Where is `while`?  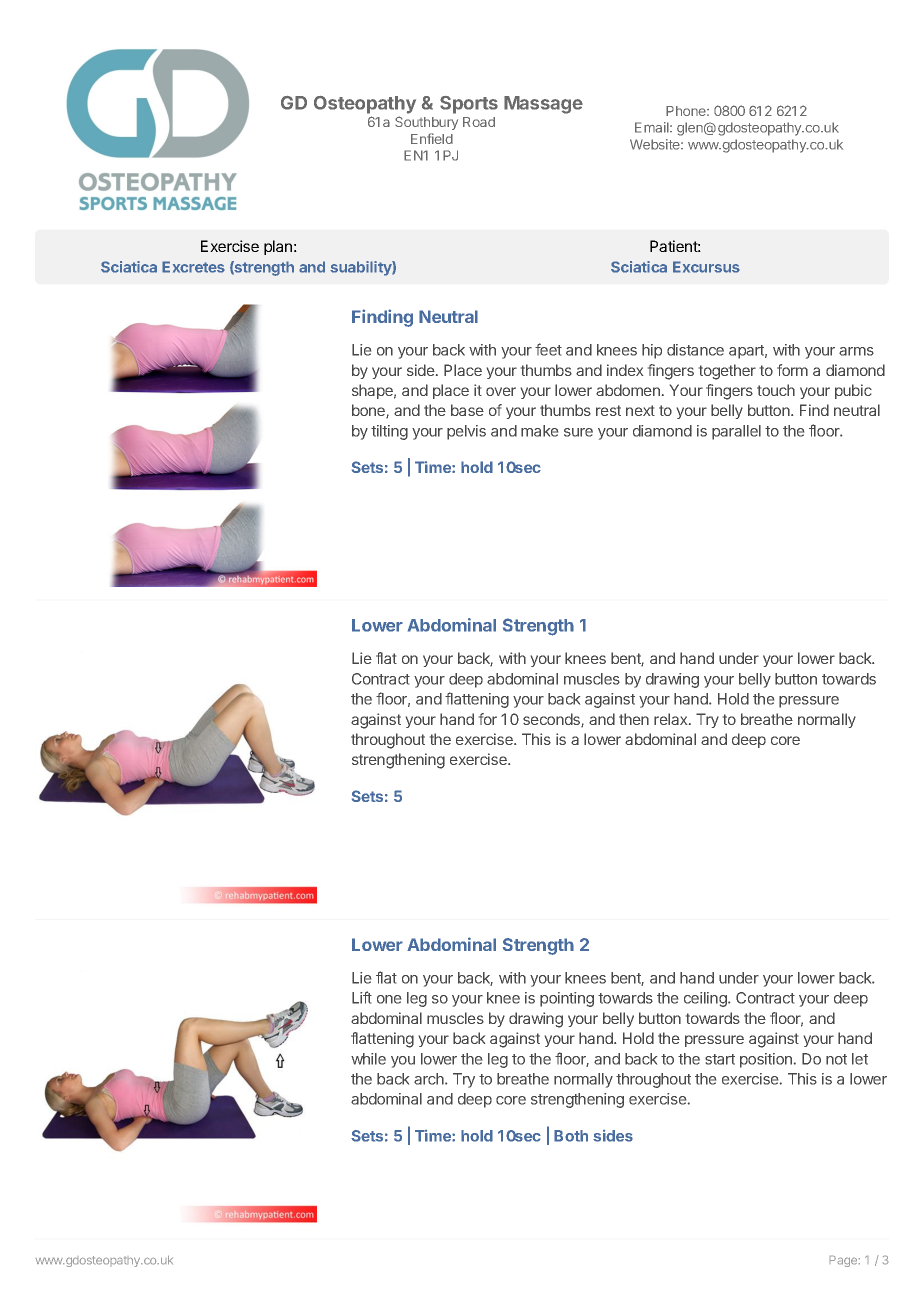
while is located at coordinates (368, 1059).
